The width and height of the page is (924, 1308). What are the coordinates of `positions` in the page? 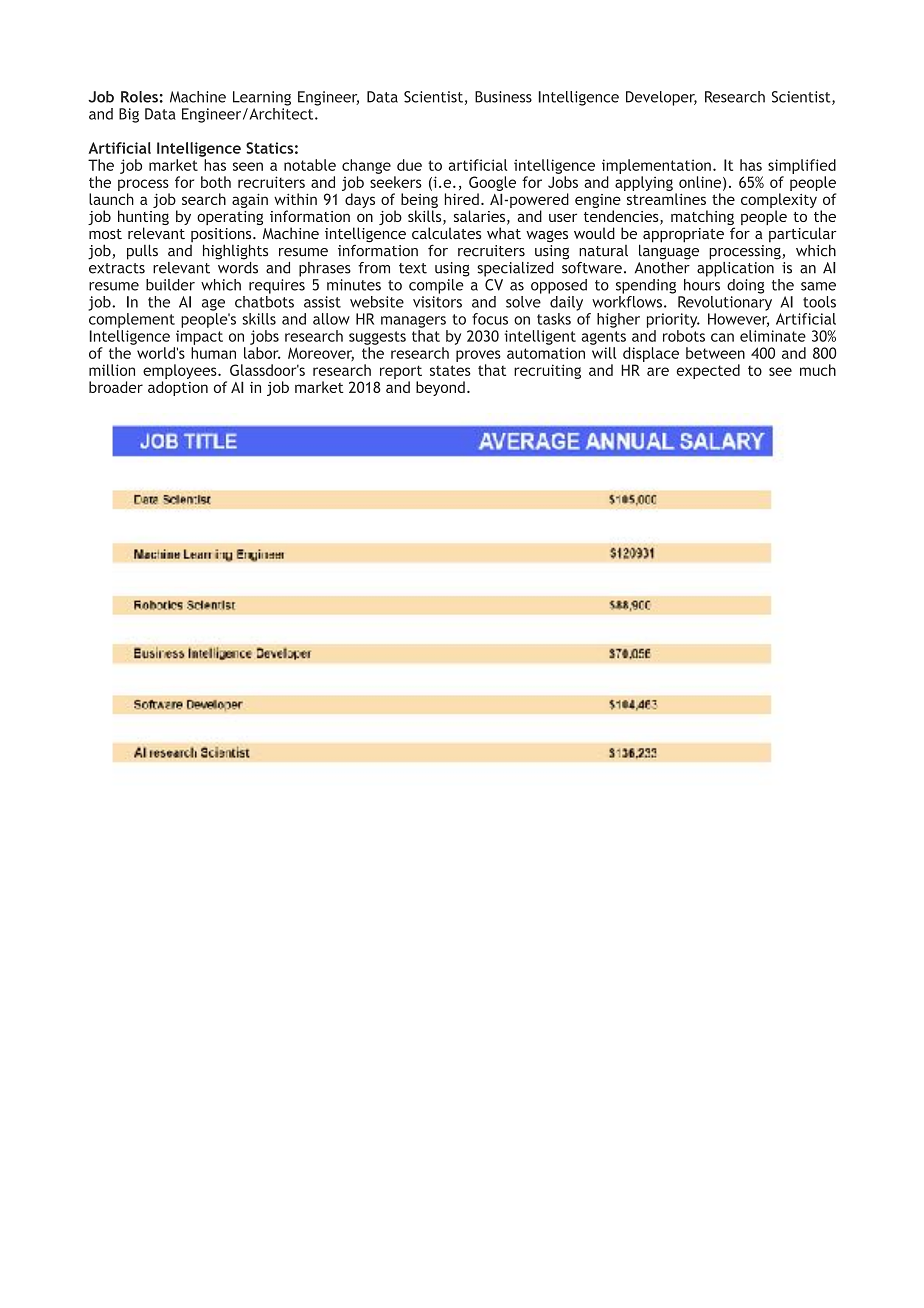 It's located at (222, 236).
